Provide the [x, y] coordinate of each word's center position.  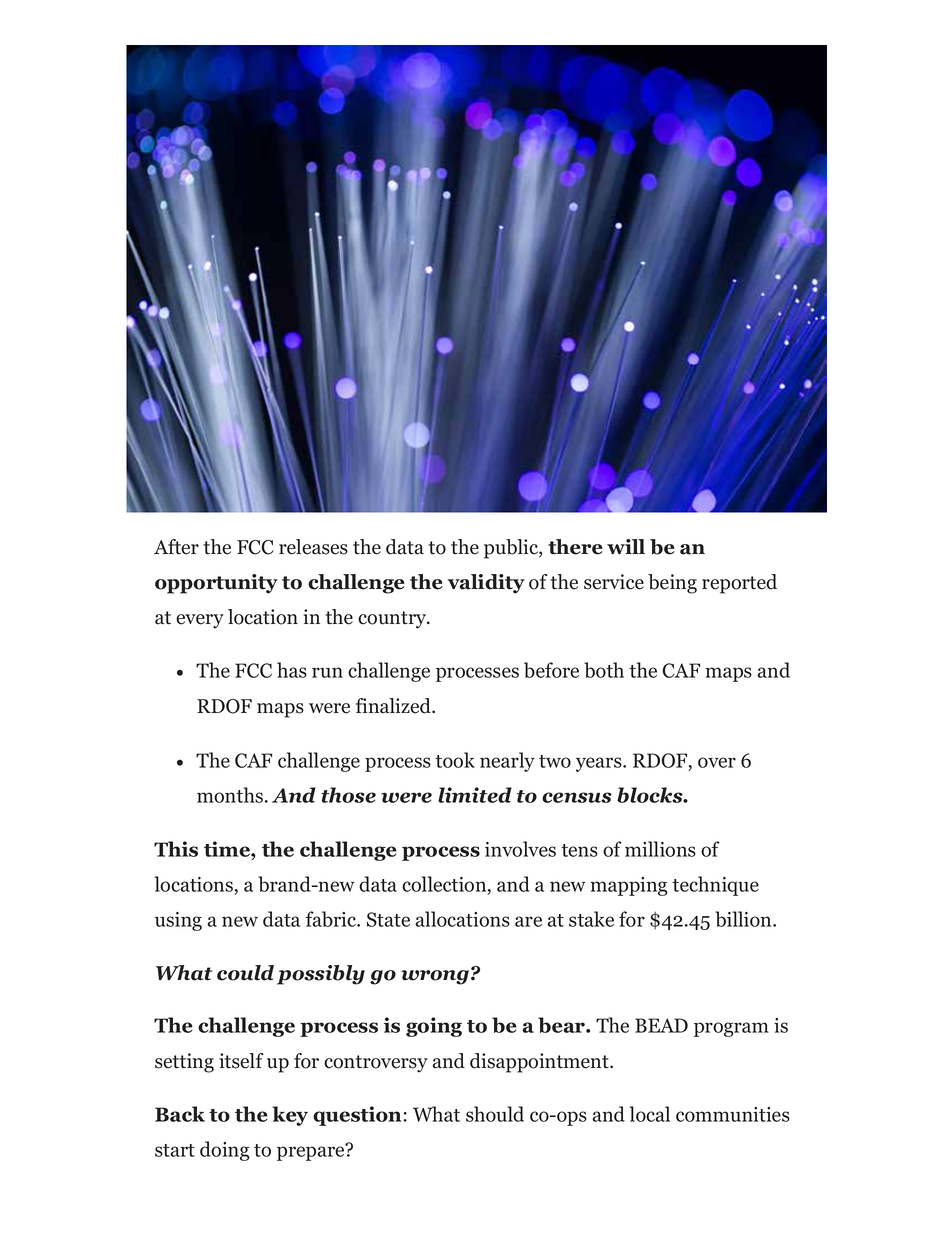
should [495, 1114]
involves [520, 849]
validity [486, 584]
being [672, 584]
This [176, 849]
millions [660, 849]
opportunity [216, 584]
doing [225, 1151]
